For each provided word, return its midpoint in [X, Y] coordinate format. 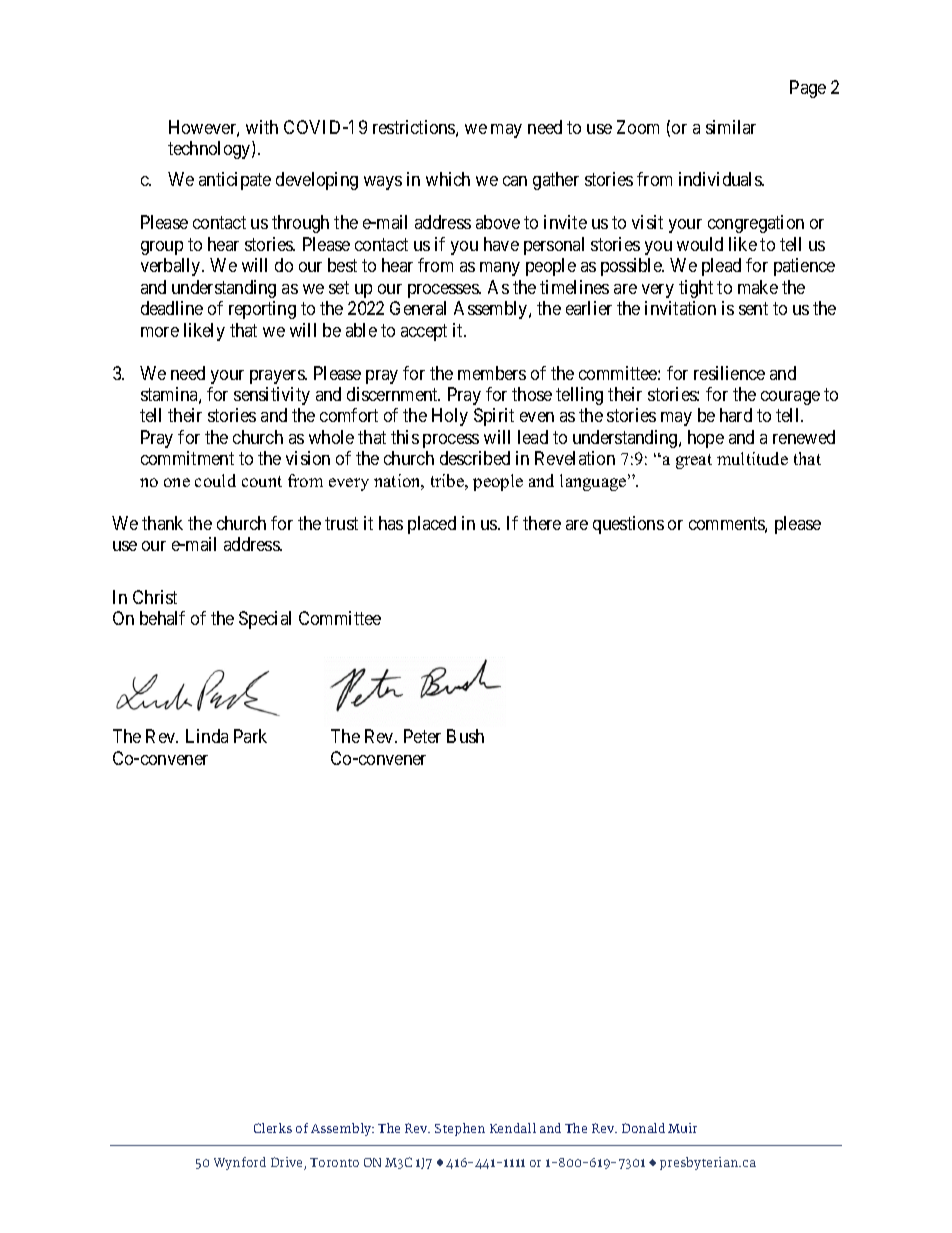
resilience [729, 373]
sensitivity [272, 396]
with [262, 127]
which [448, 179]
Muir [682, 1128]
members [492, 373]
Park [250, 736]
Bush [465, 736]
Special [265, 620]
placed [432, 525]
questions [628, 525]
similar [731, 127]
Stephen [460, 1129]
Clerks [273, 1128]
